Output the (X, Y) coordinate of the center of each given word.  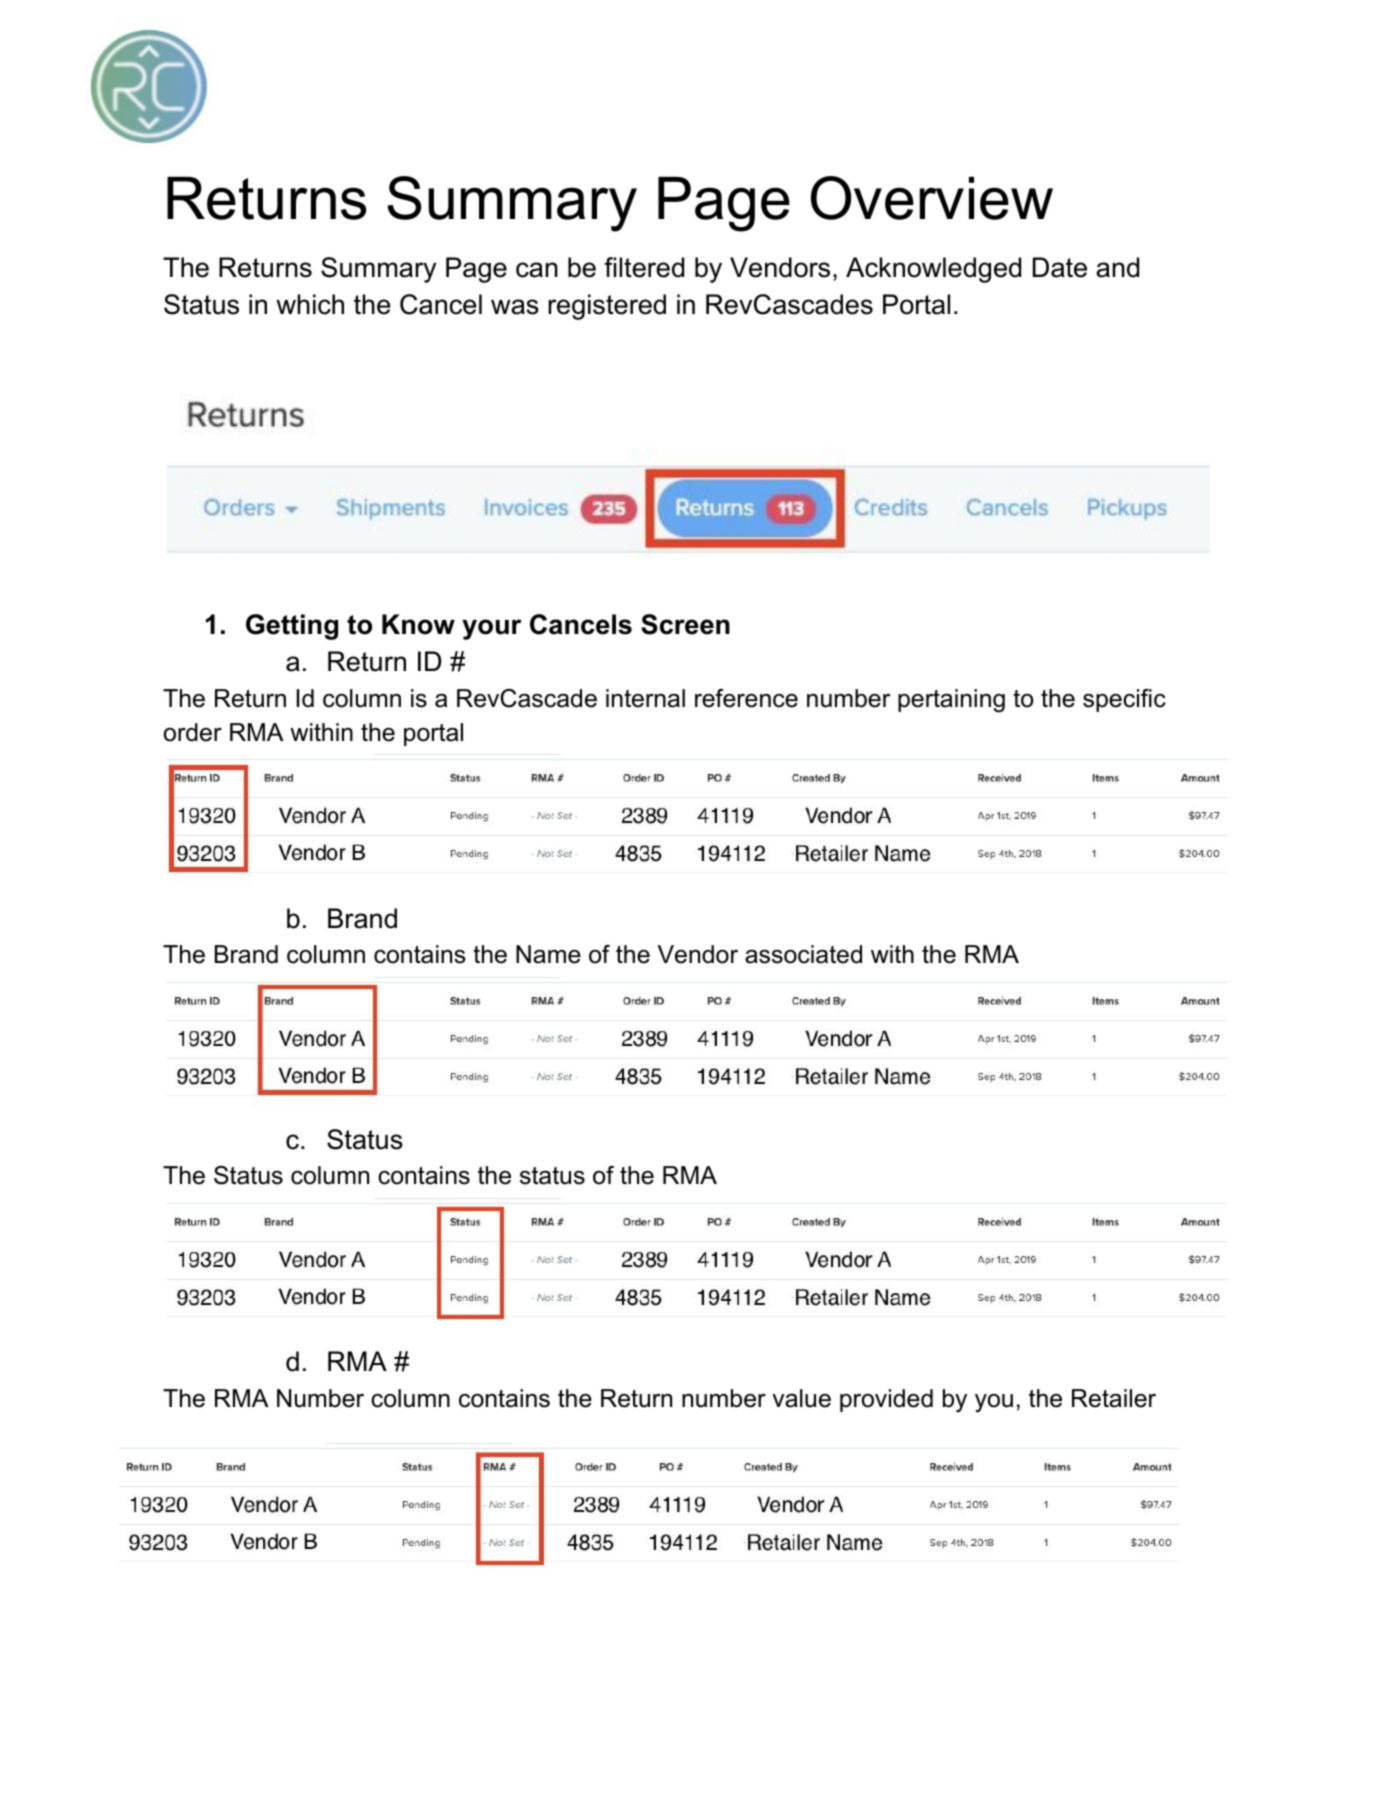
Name (548, 954)
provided (886, 1400)
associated (803, 954)
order (193, 732)
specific (1124, 700)
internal (645, 698)
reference (746, 698)
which (310, 304)
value (801, 1398)
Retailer (1114, 1398)
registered (607, 307)
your (492, 629)
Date (1060, 267)
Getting (292, 627)
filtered (644, 267)
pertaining (951, 701)
